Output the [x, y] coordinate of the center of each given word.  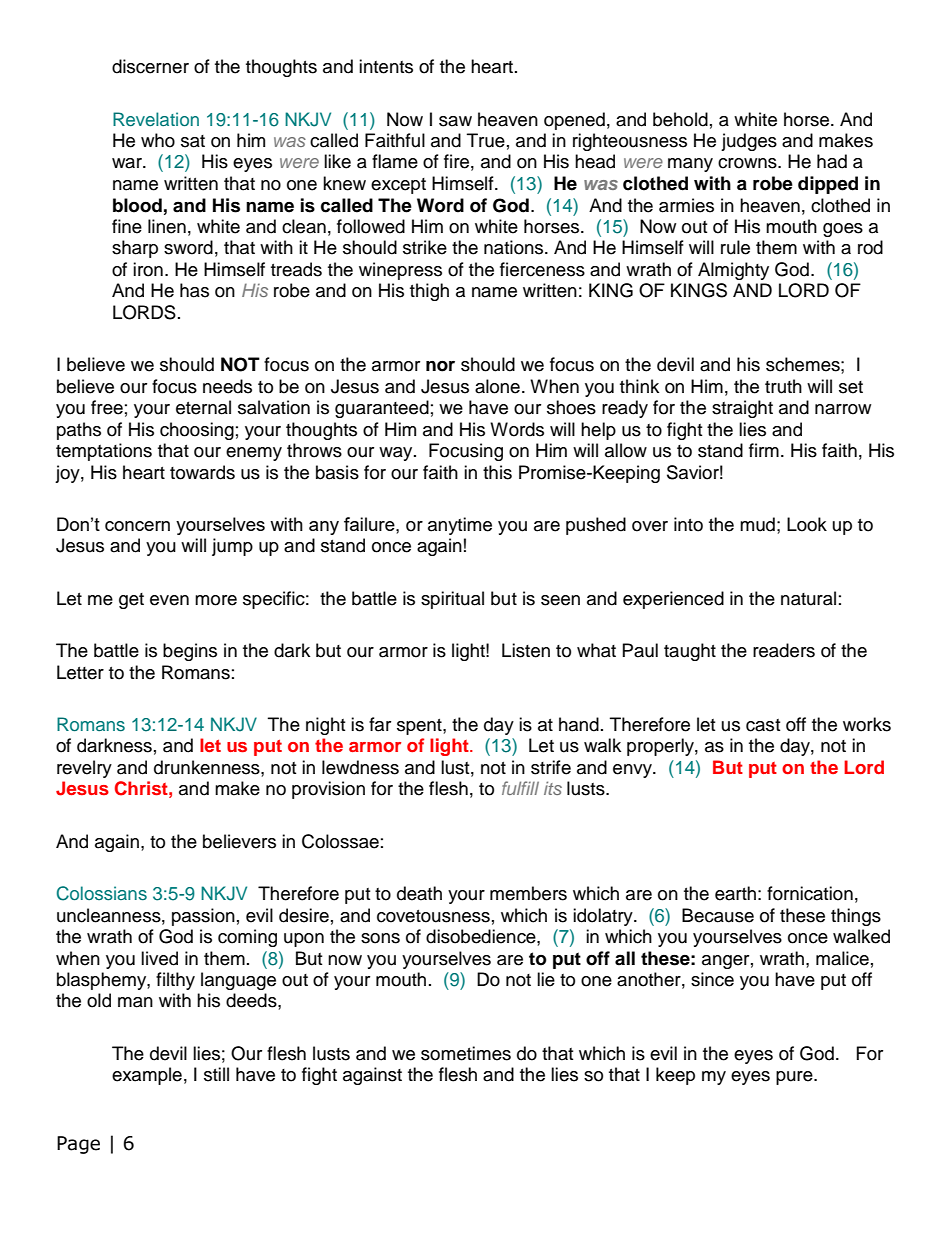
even [169, 600]
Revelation [156, 119]
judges [749, 142]
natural [808, 598]
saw [455, 121]
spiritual [452, 600]
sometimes [466, 1053]
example [147, 1076]
